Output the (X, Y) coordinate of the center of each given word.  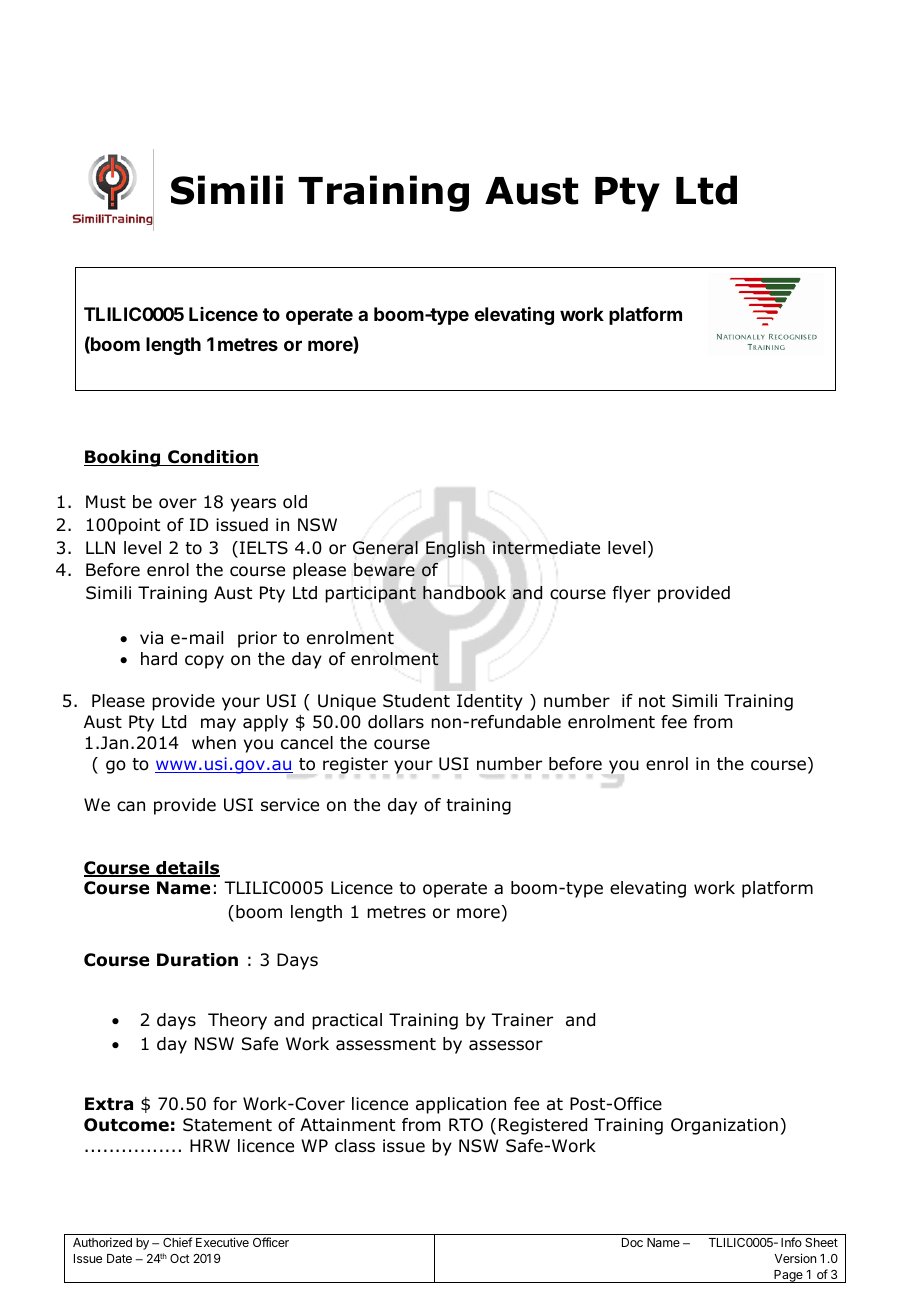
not (652, 701)
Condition (212, 458)
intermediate (546, 548)
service (290, 805)
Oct (180, 1258)
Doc (632, 1242)
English (455, 549)
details (187, 869)
